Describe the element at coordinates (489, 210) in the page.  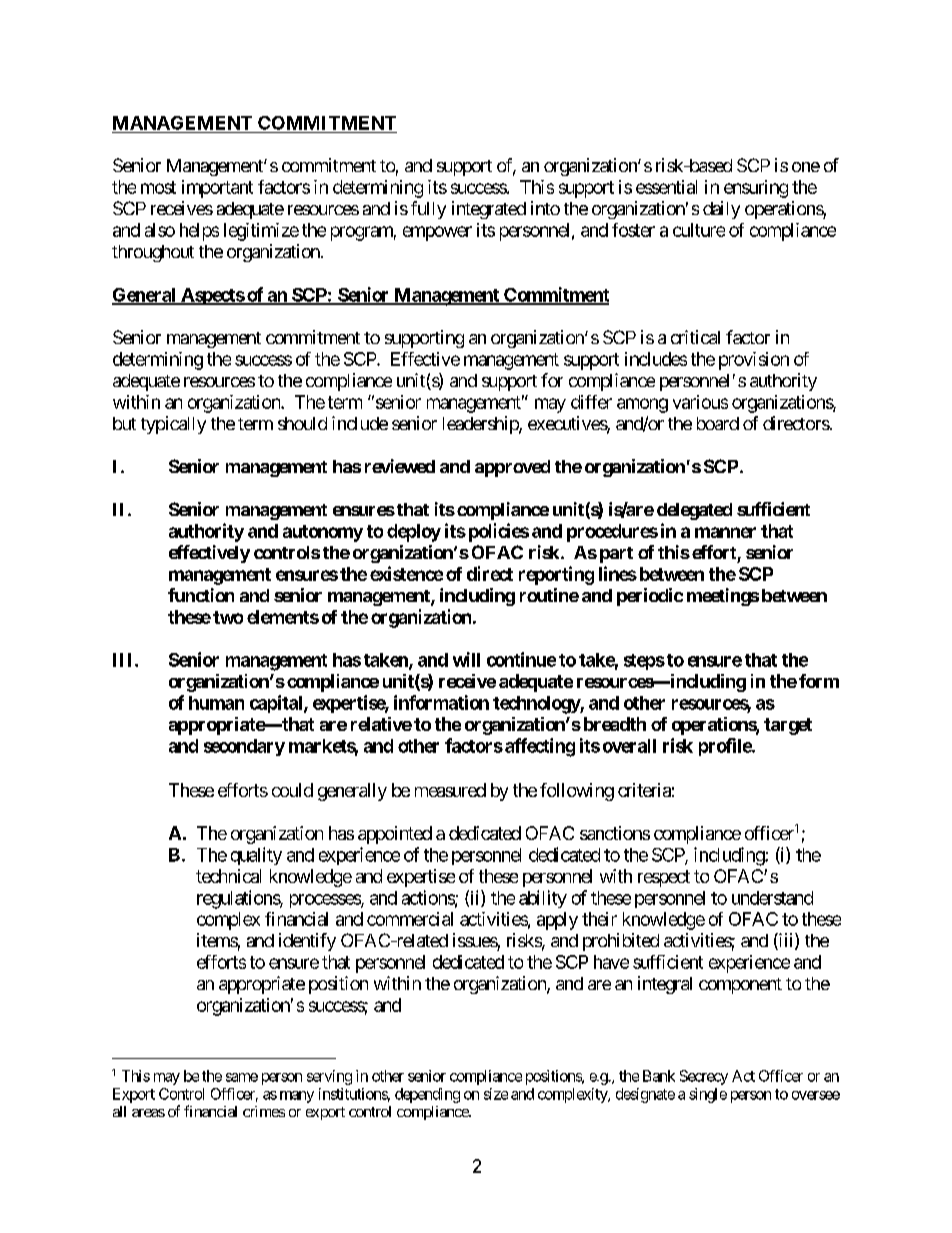
I see `integrated` at that location.
